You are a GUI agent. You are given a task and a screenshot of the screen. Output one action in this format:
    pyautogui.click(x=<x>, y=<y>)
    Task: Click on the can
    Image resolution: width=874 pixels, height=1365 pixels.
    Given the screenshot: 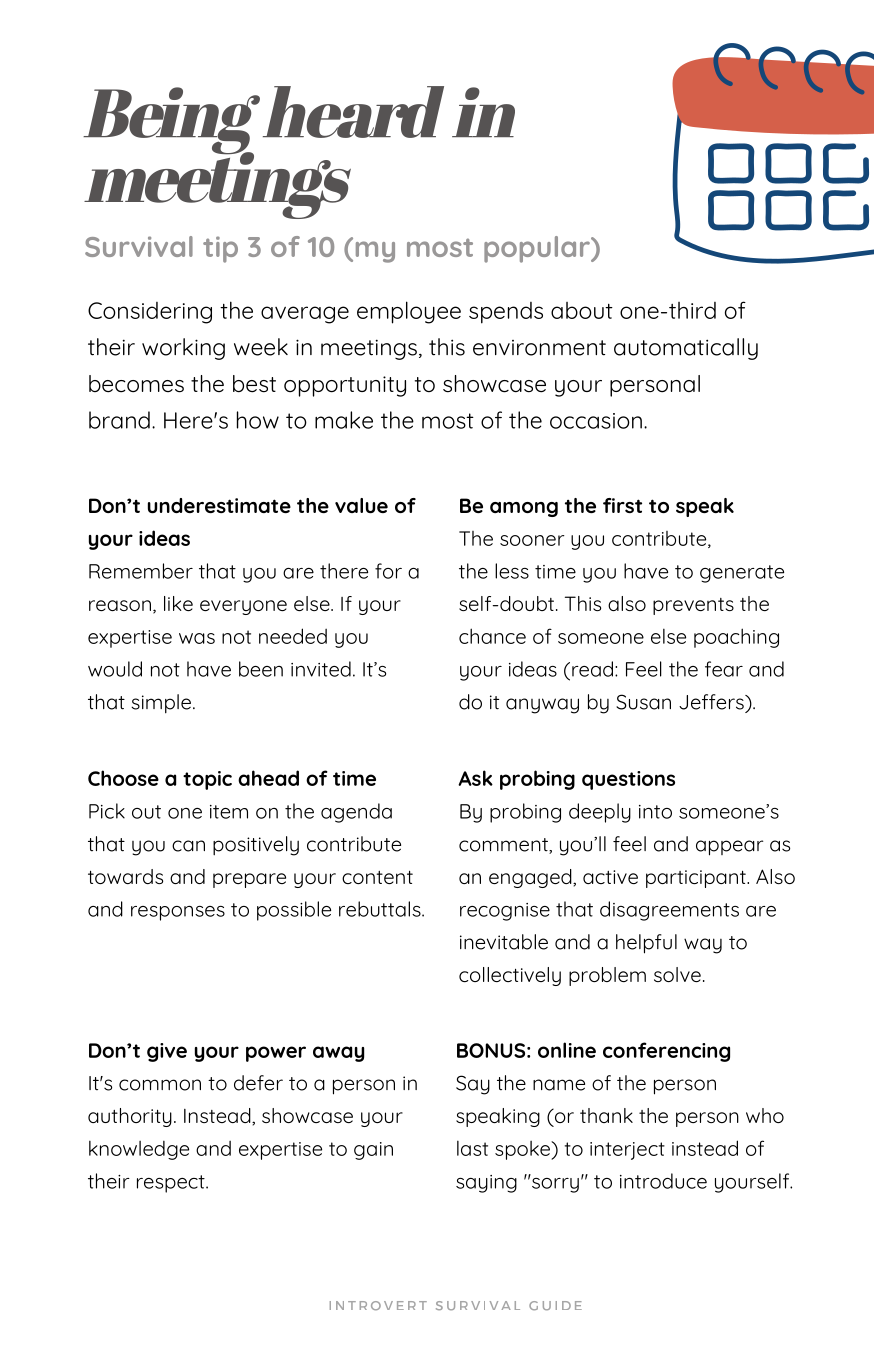 What is the action you would take?
    pyautogui.click(x=188, y=846)
